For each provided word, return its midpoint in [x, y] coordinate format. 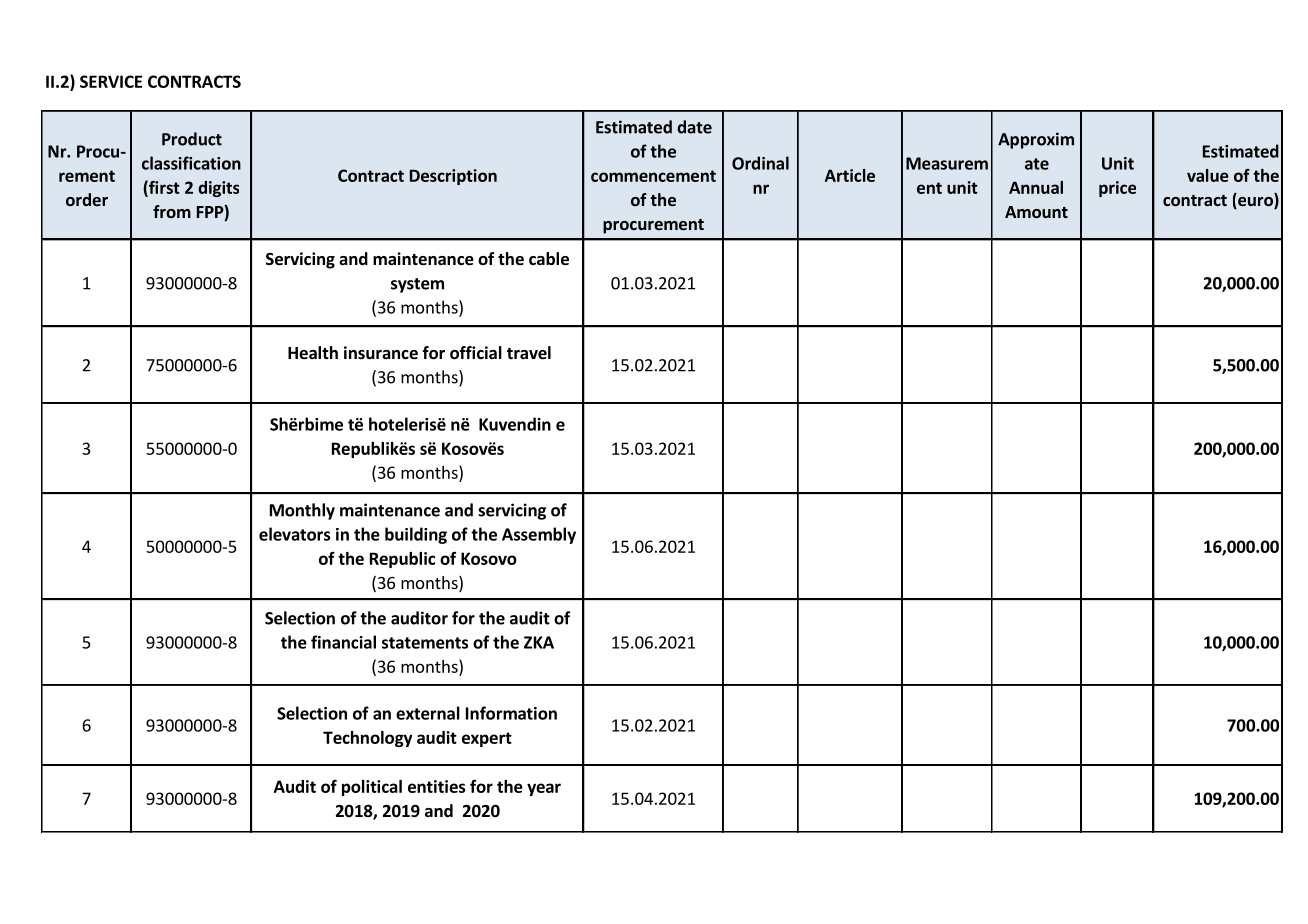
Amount [1036, 212]
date [694, 127]
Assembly [539, 535]
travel [529, 353]
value [1208, 175]
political [372, 788]
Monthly [302, 511]
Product [192, 139]
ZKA [539, 642]
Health [313, 353]
